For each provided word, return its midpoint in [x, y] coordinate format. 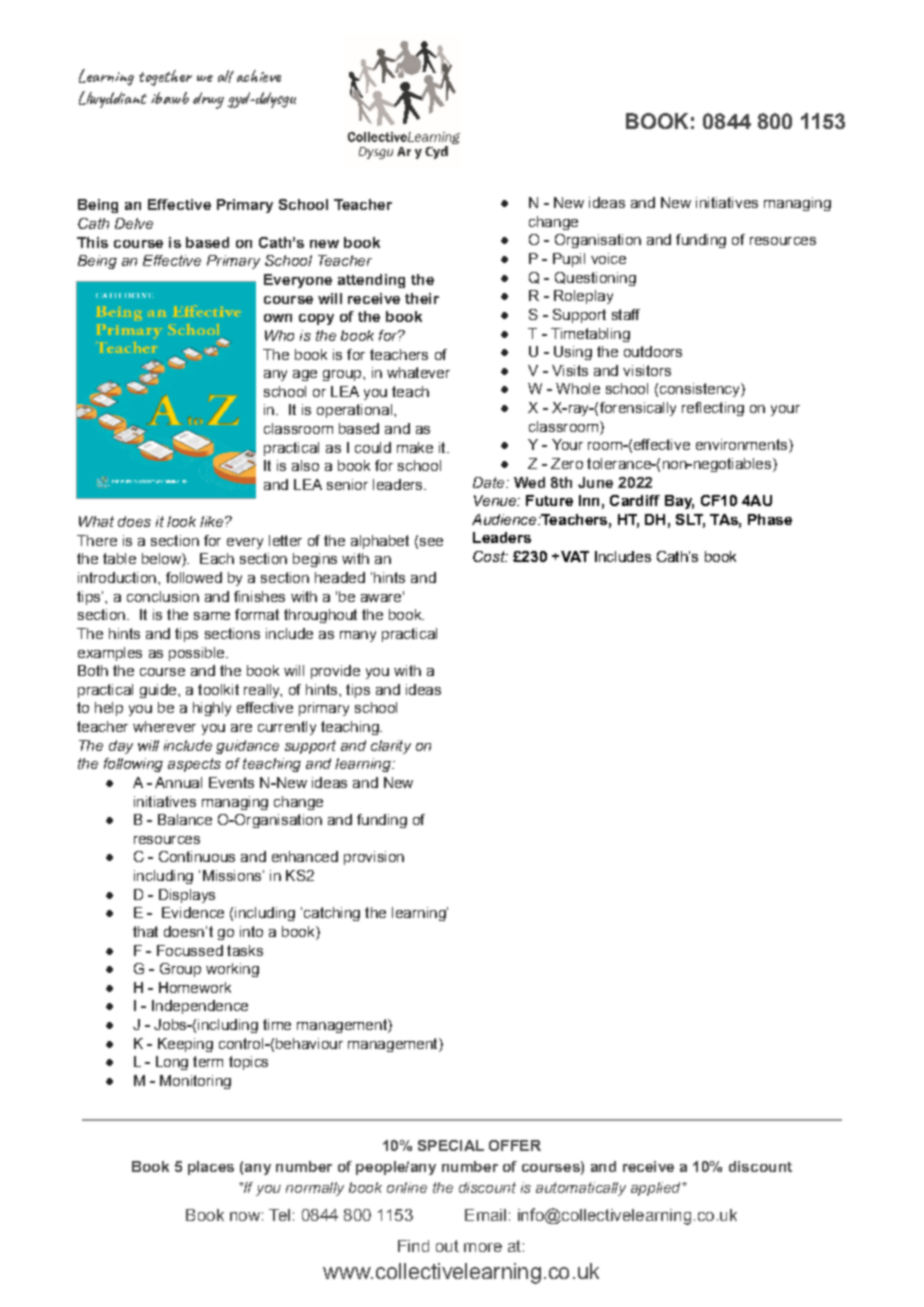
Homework [195, 987]
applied [657, 1189]
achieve [259, 76]
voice [608, 258]
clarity [391, 747]
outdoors [653, 351]
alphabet [380, 542]
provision [374, 858]
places [211, 1168]
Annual [178, 782]
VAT [573, 556]
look [181, 521]
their [422, 298]
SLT [690, 520]
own [278, 318]
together [165, 78]
